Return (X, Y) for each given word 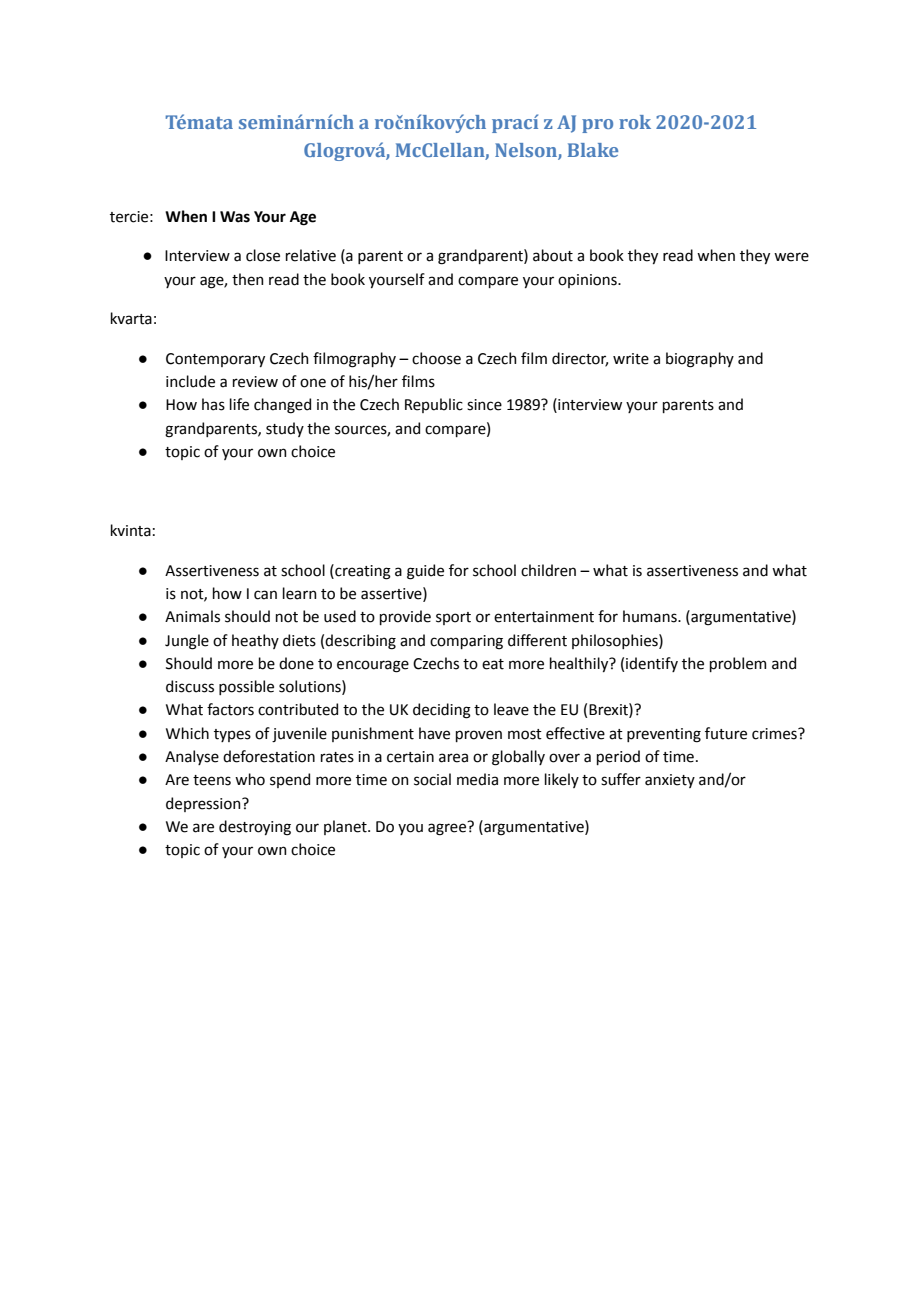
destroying (255, 828)
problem (738, 664)
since (484, 405)
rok (635, 122)
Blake (593, 150)
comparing (466, 642)
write (631, 359)
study (285, 429)
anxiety (670, 781)
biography (700, 360)
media (477, 779)
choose (436, 358)
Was (235, 217)
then (248, 279)
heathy (255, 641)
